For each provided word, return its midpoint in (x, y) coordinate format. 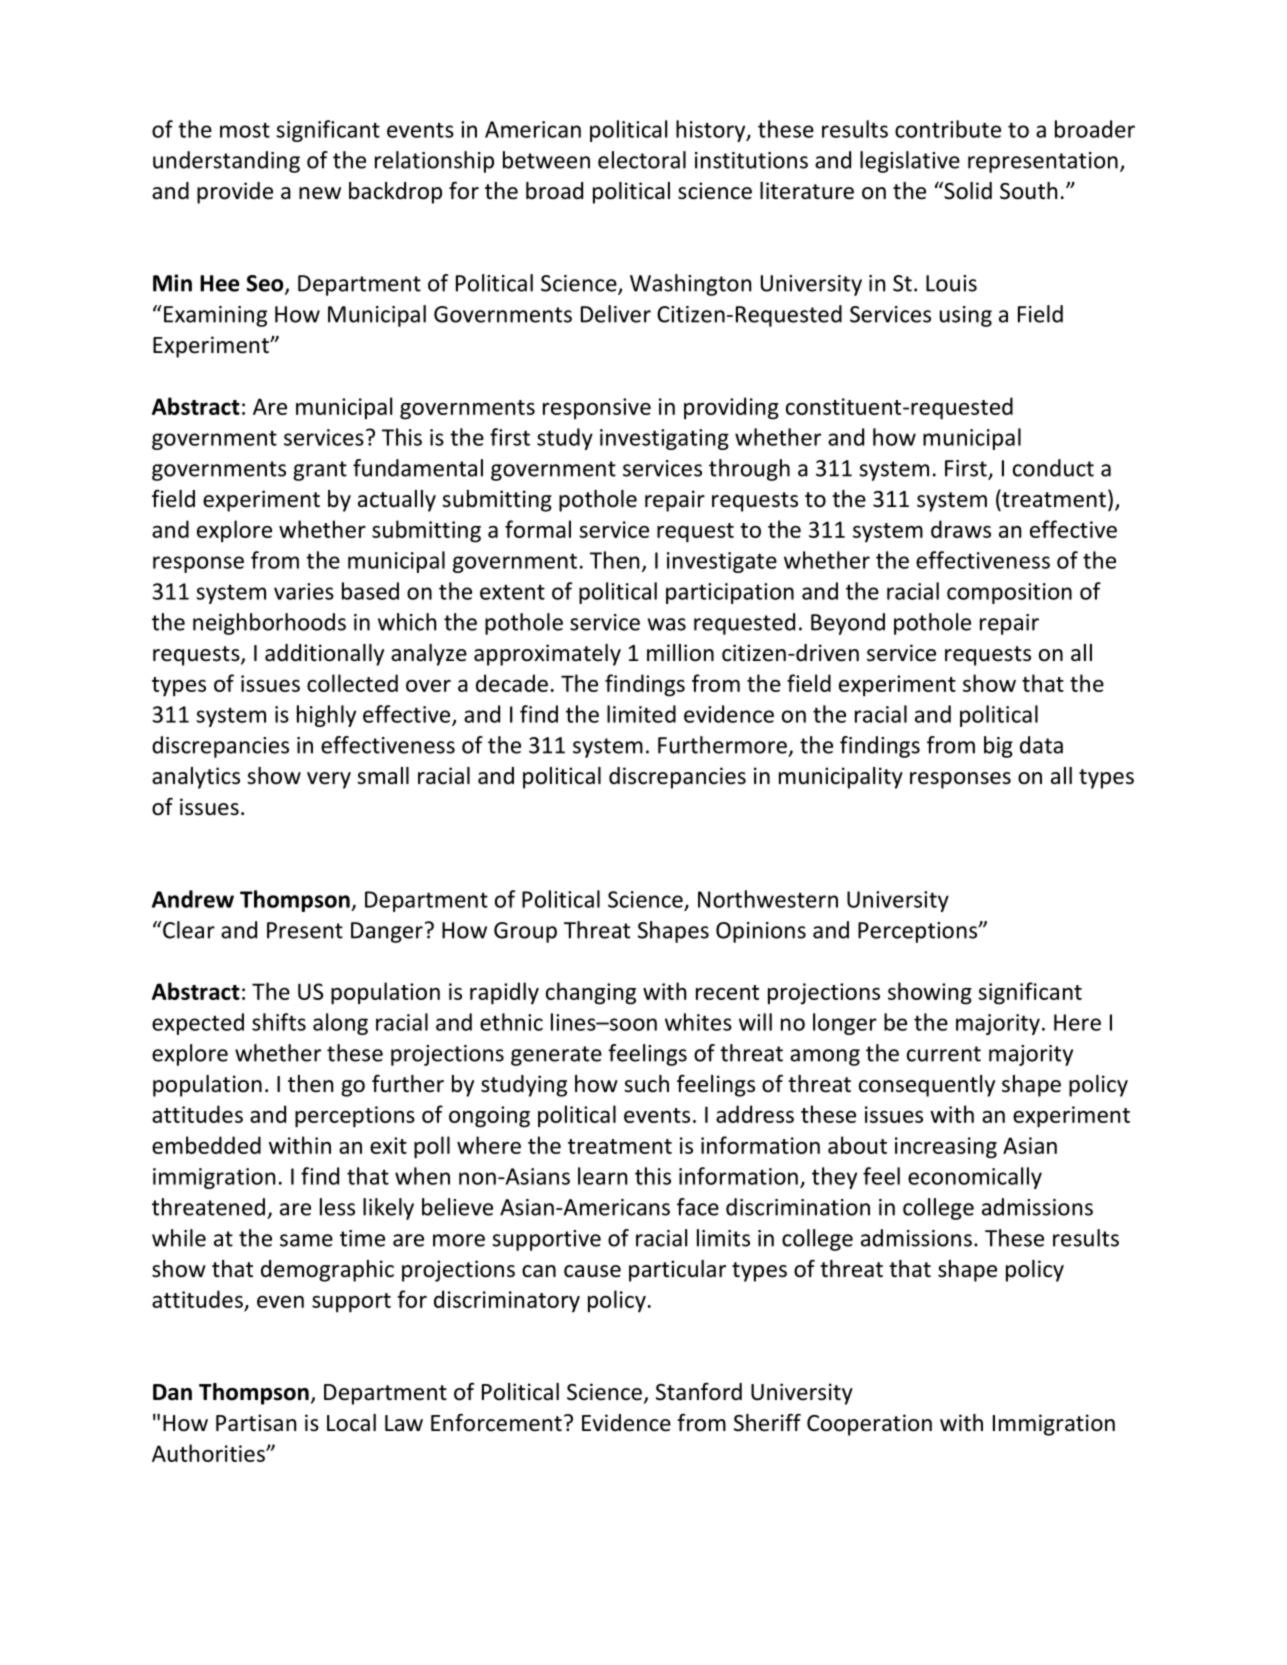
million (680, 653)
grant (320, 471)
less (337, 1207)
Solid (967, 190)
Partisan (256, 1423)
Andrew (193, 899)
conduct (1053, 468)
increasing (946, 1148)
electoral (642, 160)
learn (602, 1176)
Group (525, 932)
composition (1009, 593)
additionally (324, 655)
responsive (597, 409)
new (320, 193)
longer (845, 1024)
